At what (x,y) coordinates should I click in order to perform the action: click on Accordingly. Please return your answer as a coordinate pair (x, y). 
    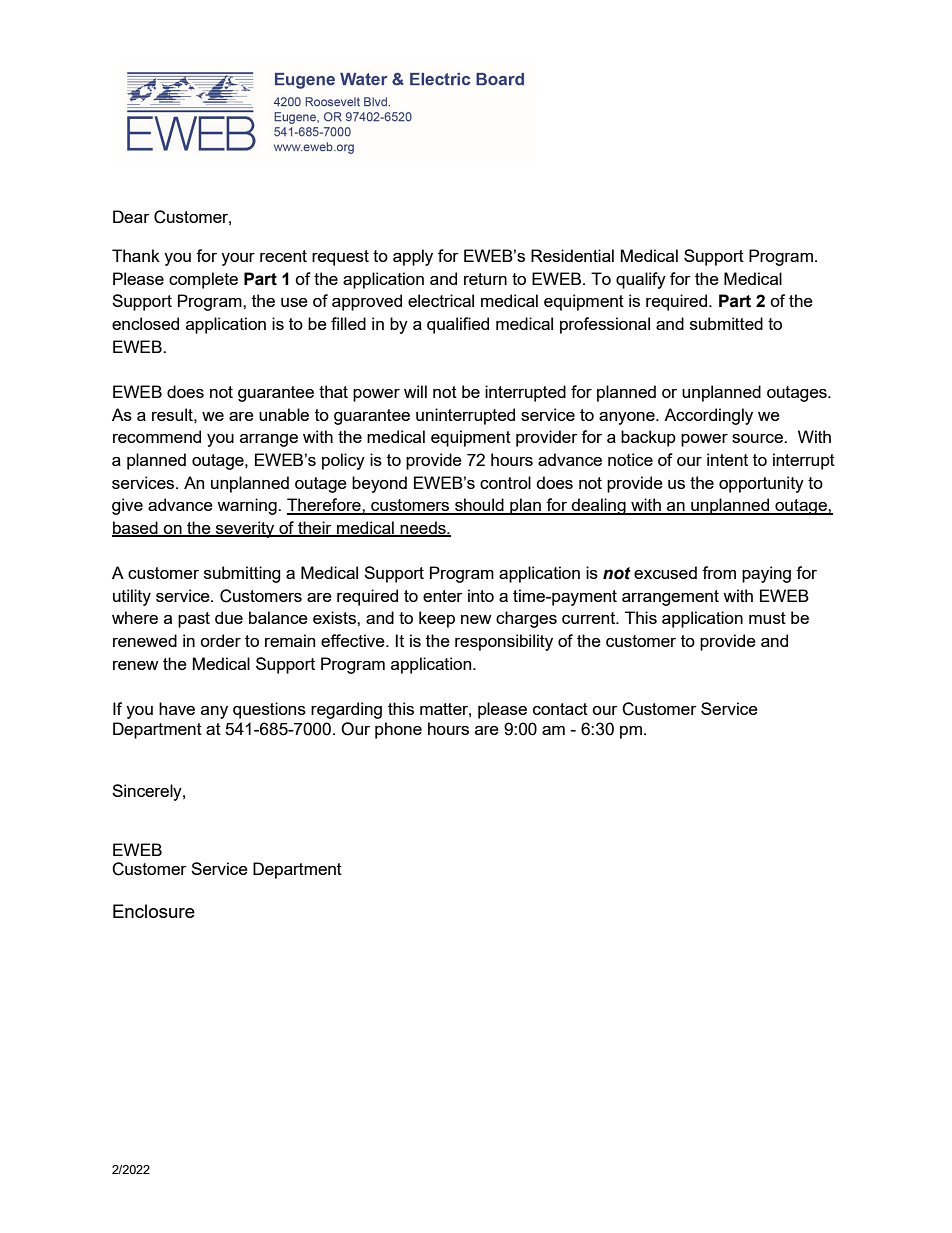
    Looking at the image, I should click on (708, 416).
